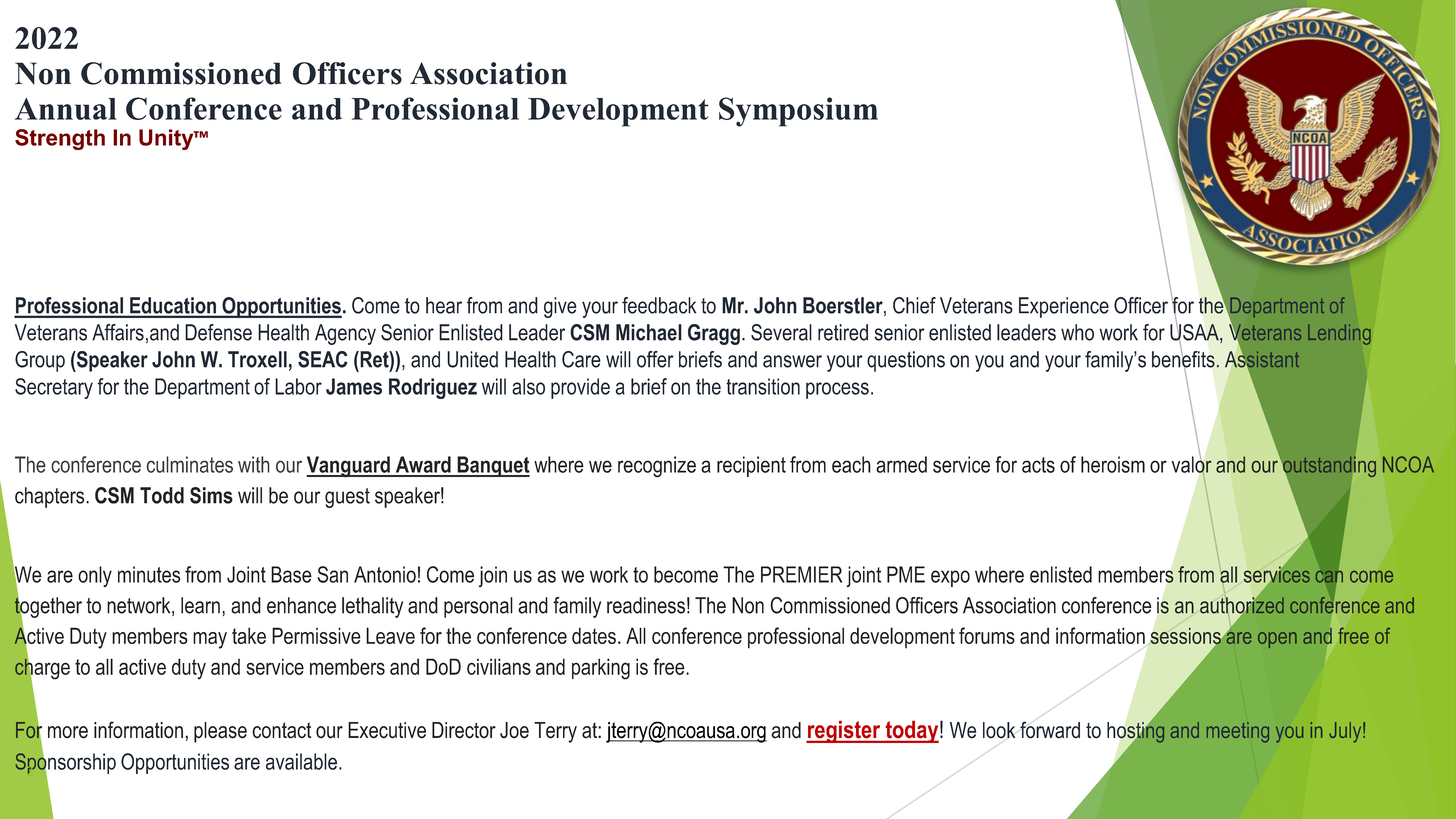 Image resolution: width=1456 pixels, height=819 pixels. What do you see at coordinates (649, 332) in the screenshot?
I see `Michael` at bounding box center [649, 332].
